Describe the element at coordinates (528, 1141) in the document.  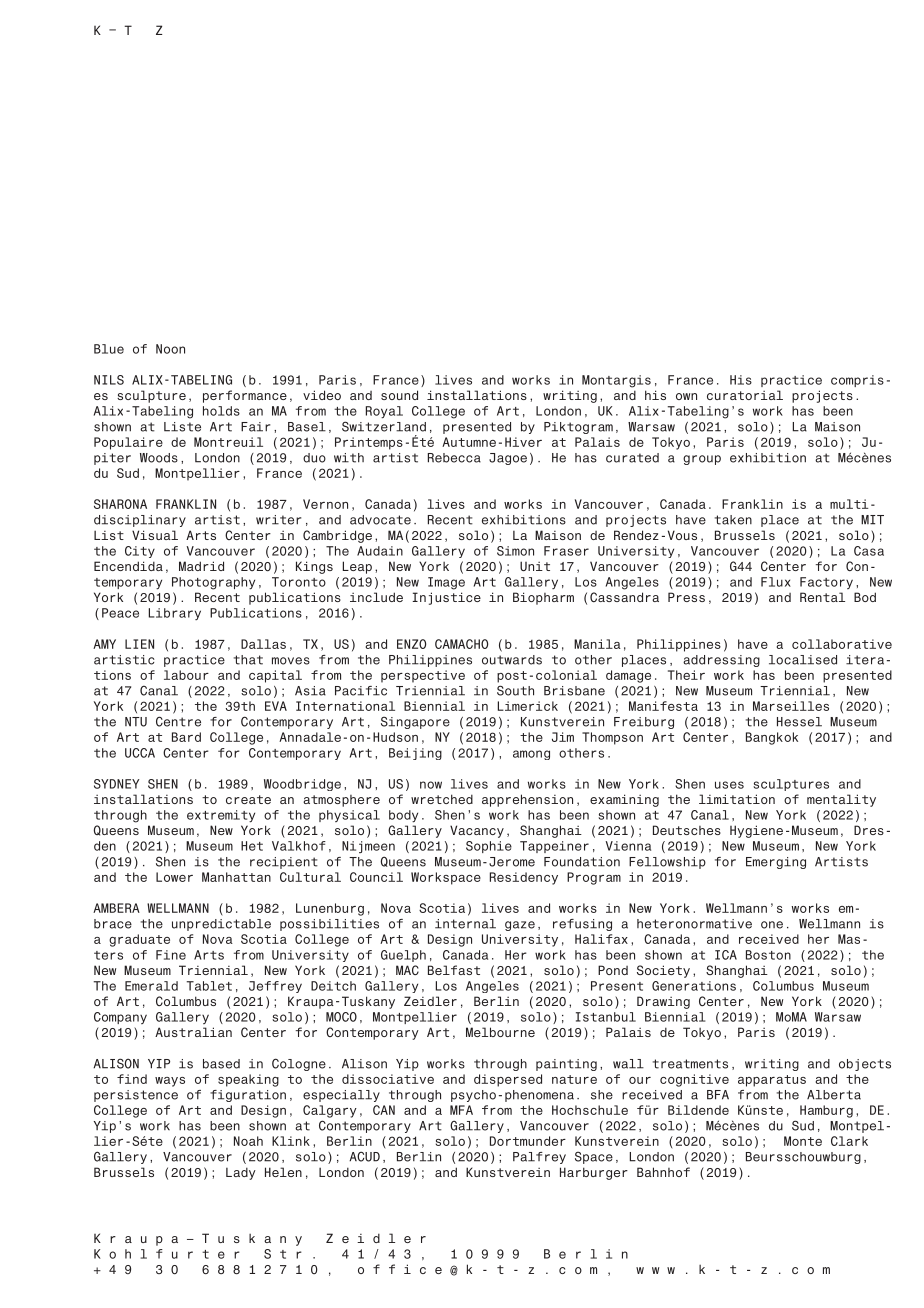
I see `Dortmunder` at that location.
